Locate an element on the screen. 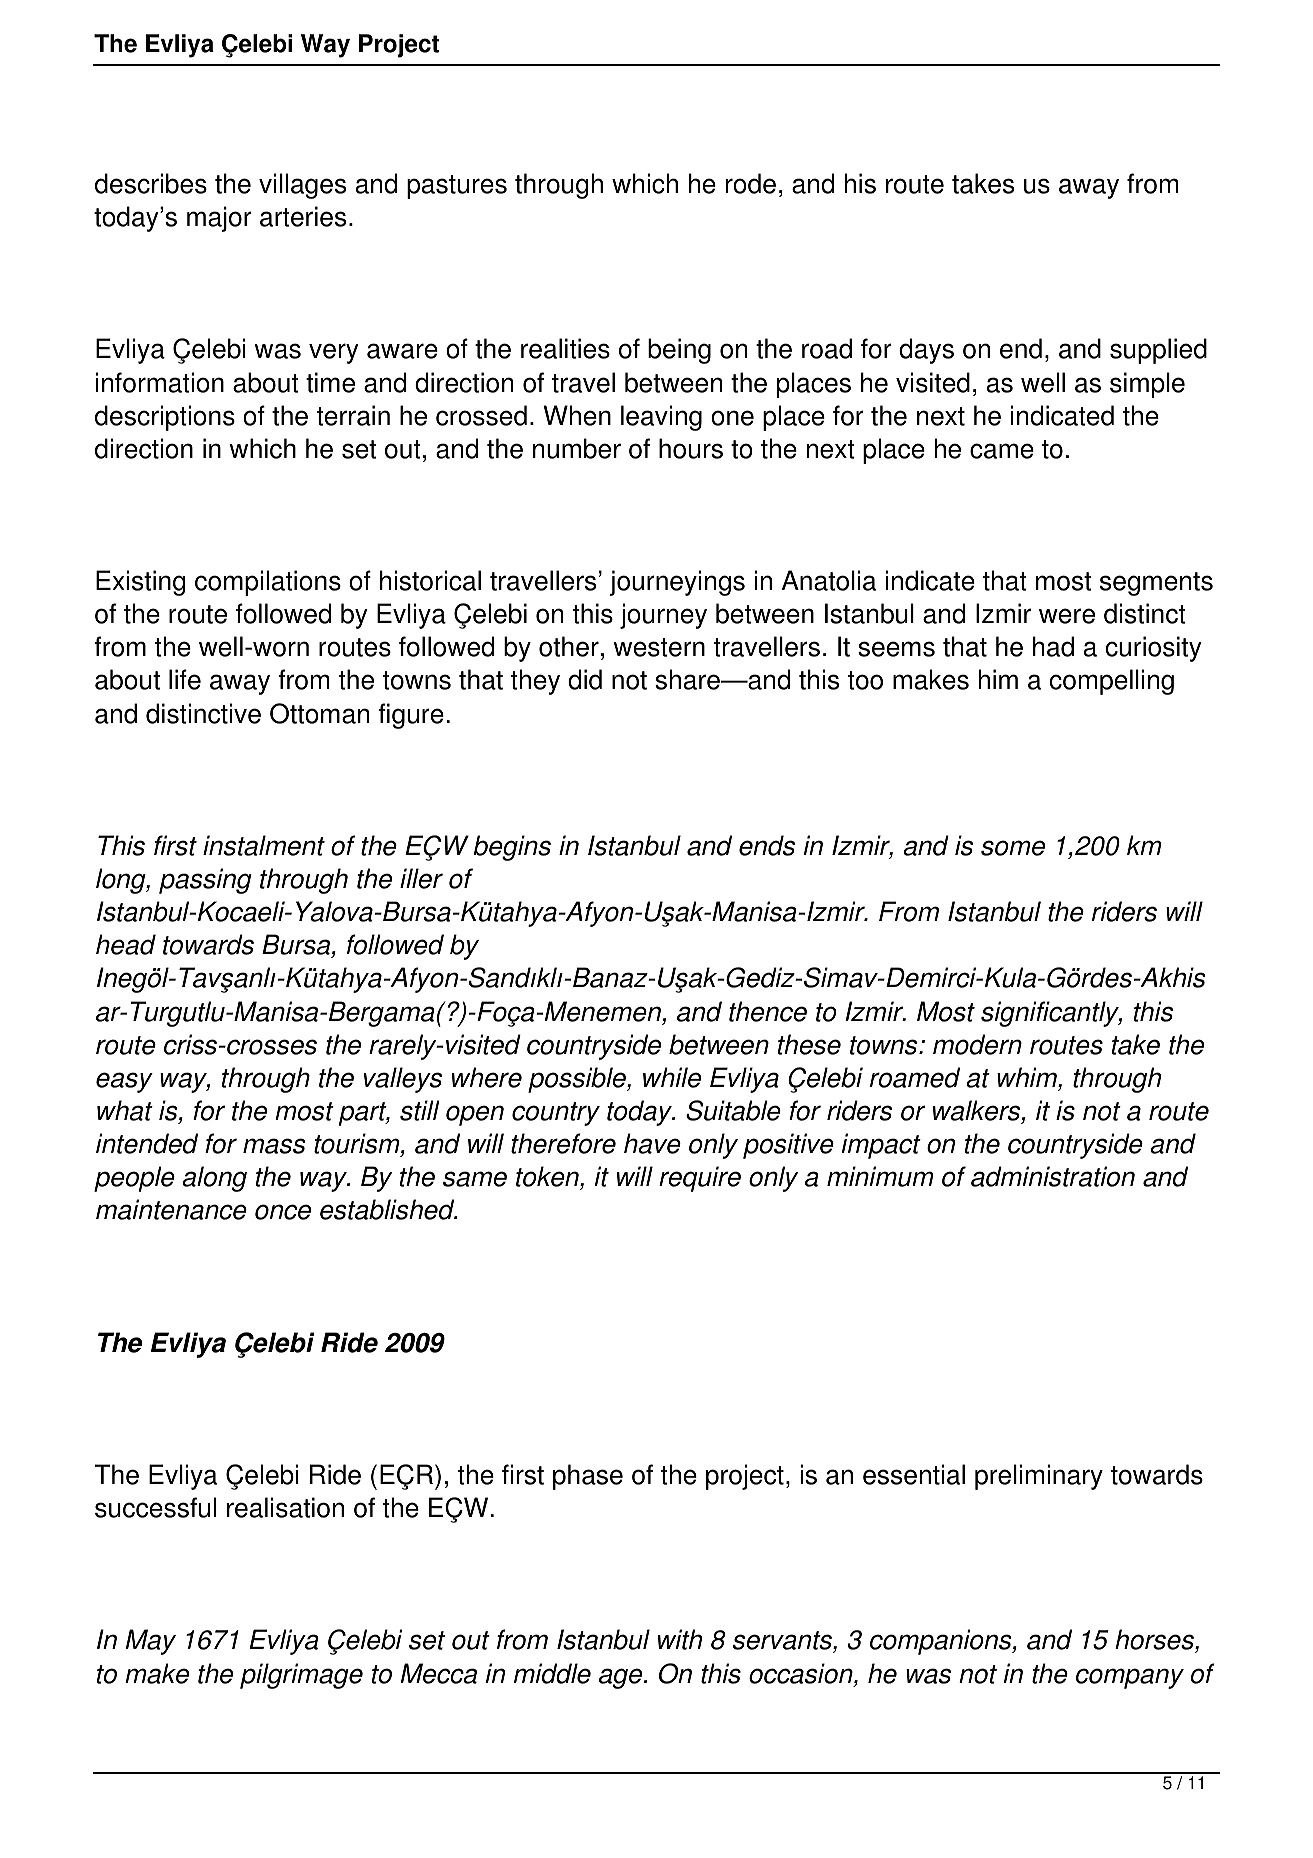 The height and width of the screenshot is (1858, 1313). rode is located at coordinates (751, 183).
